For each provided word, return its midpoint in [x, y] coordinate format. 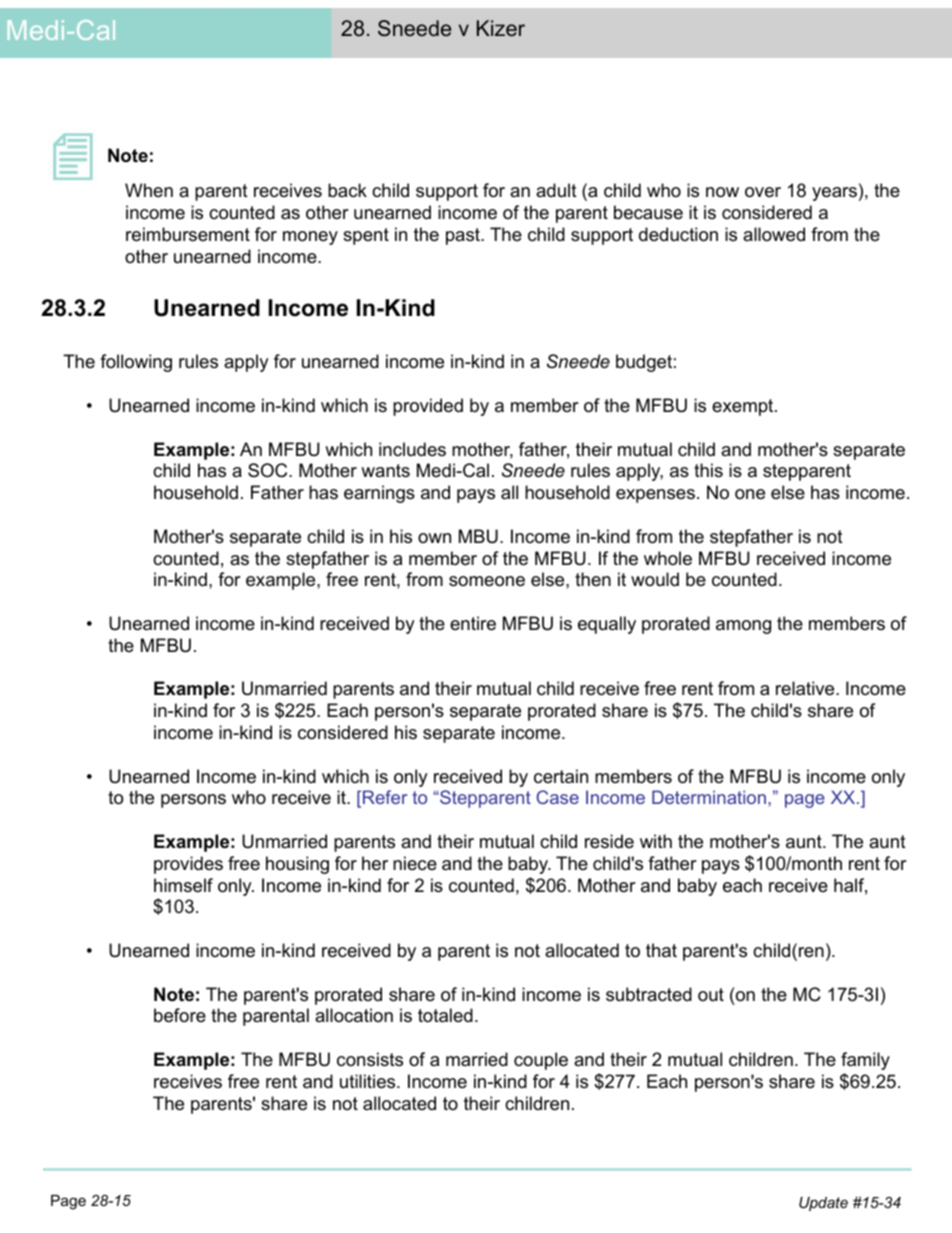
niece [415, 863]
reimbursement [188, 234]
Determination [709, 797]
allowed [774, 234]
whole [668, 558]
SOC [269, 470]
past [464, 236]
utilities [369, 1081]
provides [188, 865]
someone [487, 581]
